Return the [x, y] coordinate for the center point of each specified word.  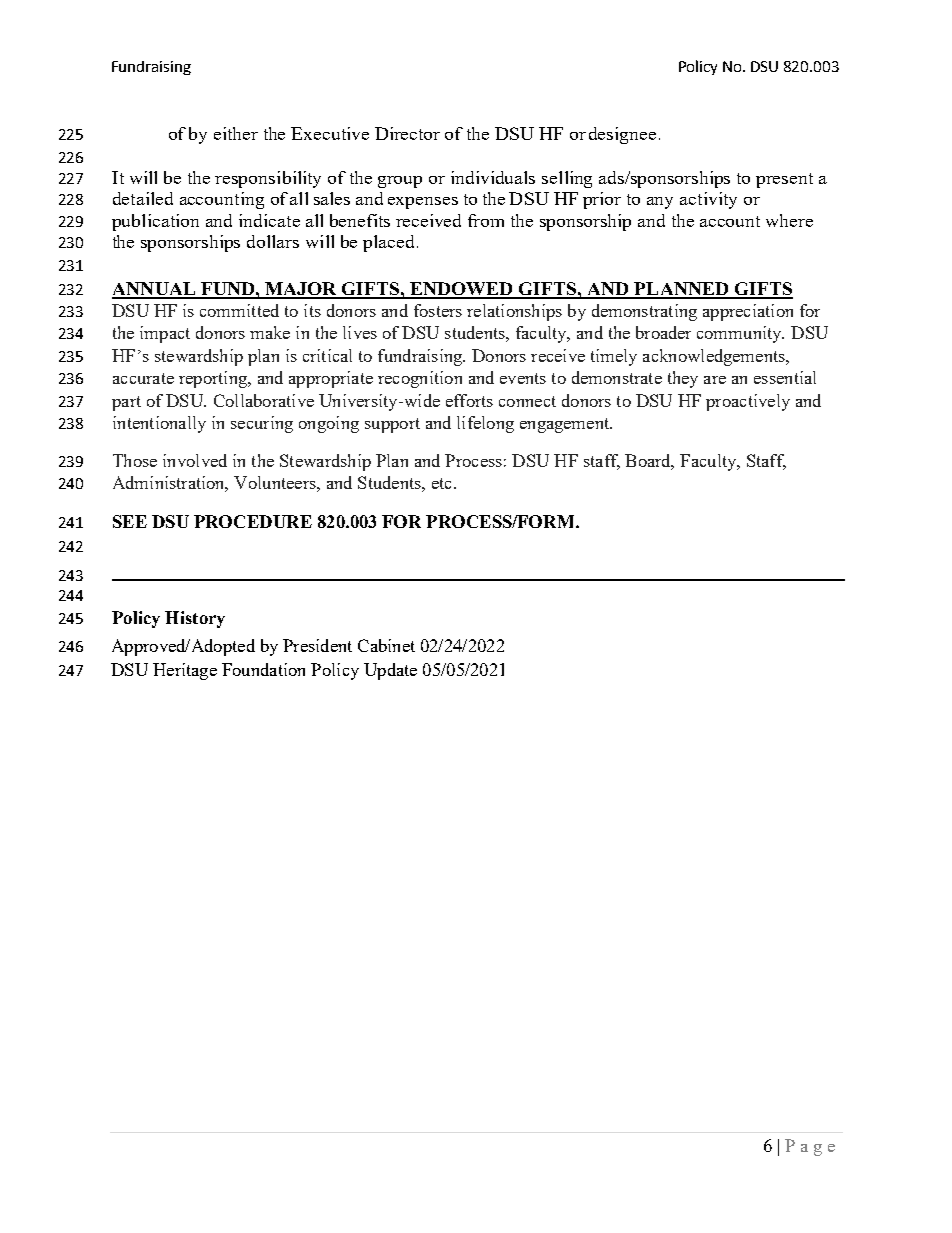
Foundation [263, 669]
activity [708, 200]
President [317, 645]
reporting [214, 379]
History [195, 619]
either [236, 133]
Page [810, 1147]
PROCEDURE [253, 521]
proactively [748, 402]
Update [390, 671]
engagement [566, 425]
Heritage [185, 671]
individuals [493, 177]
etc [441, 483]
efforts [469, 400]
